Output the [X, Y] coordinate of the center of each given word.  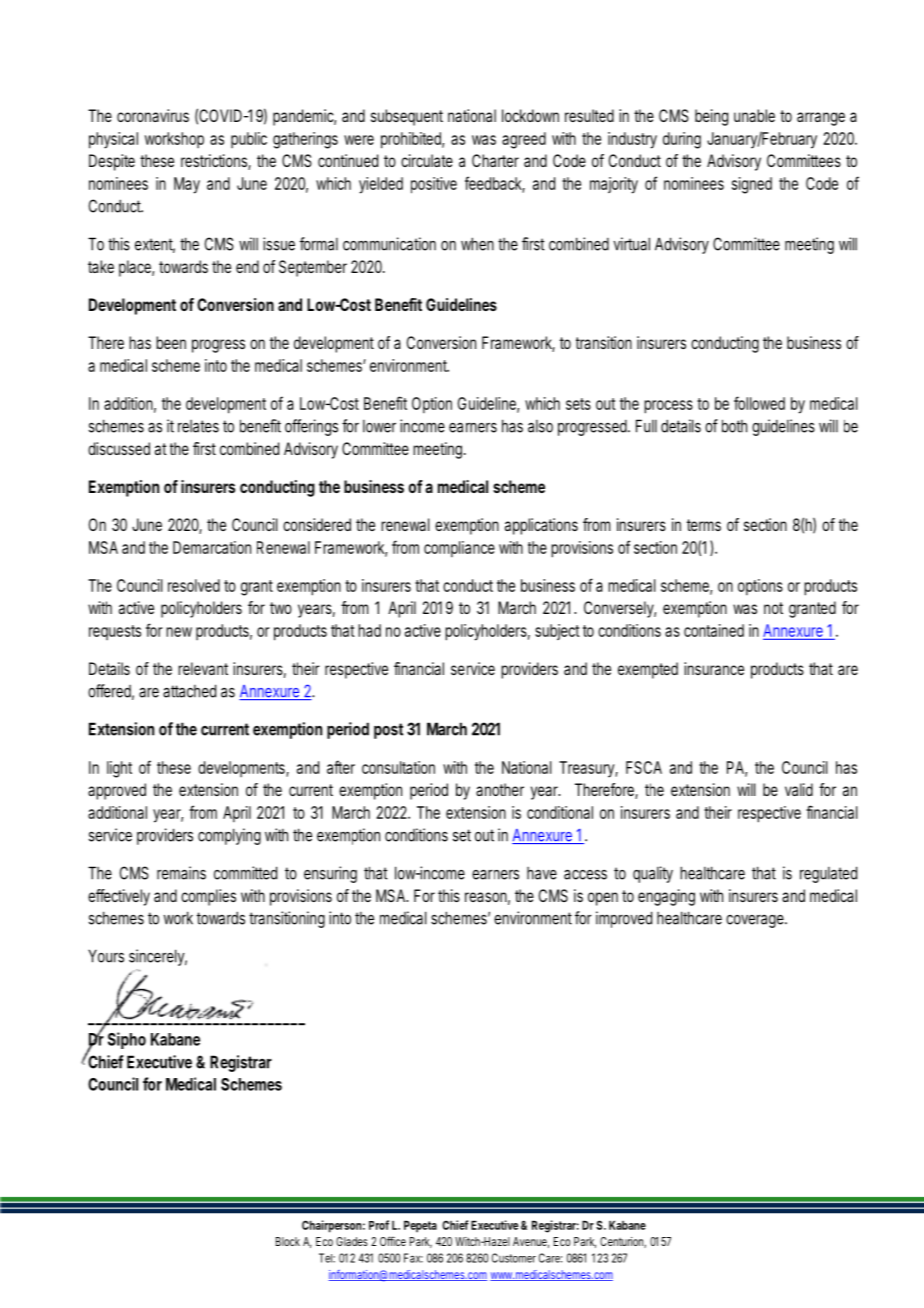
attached [189, 691]
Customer [514, 1258]
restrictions [216, 162]
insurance [714, 668]
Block [288, 1241]
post [388, 731]
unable [754, 115]
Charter [495, 160]
